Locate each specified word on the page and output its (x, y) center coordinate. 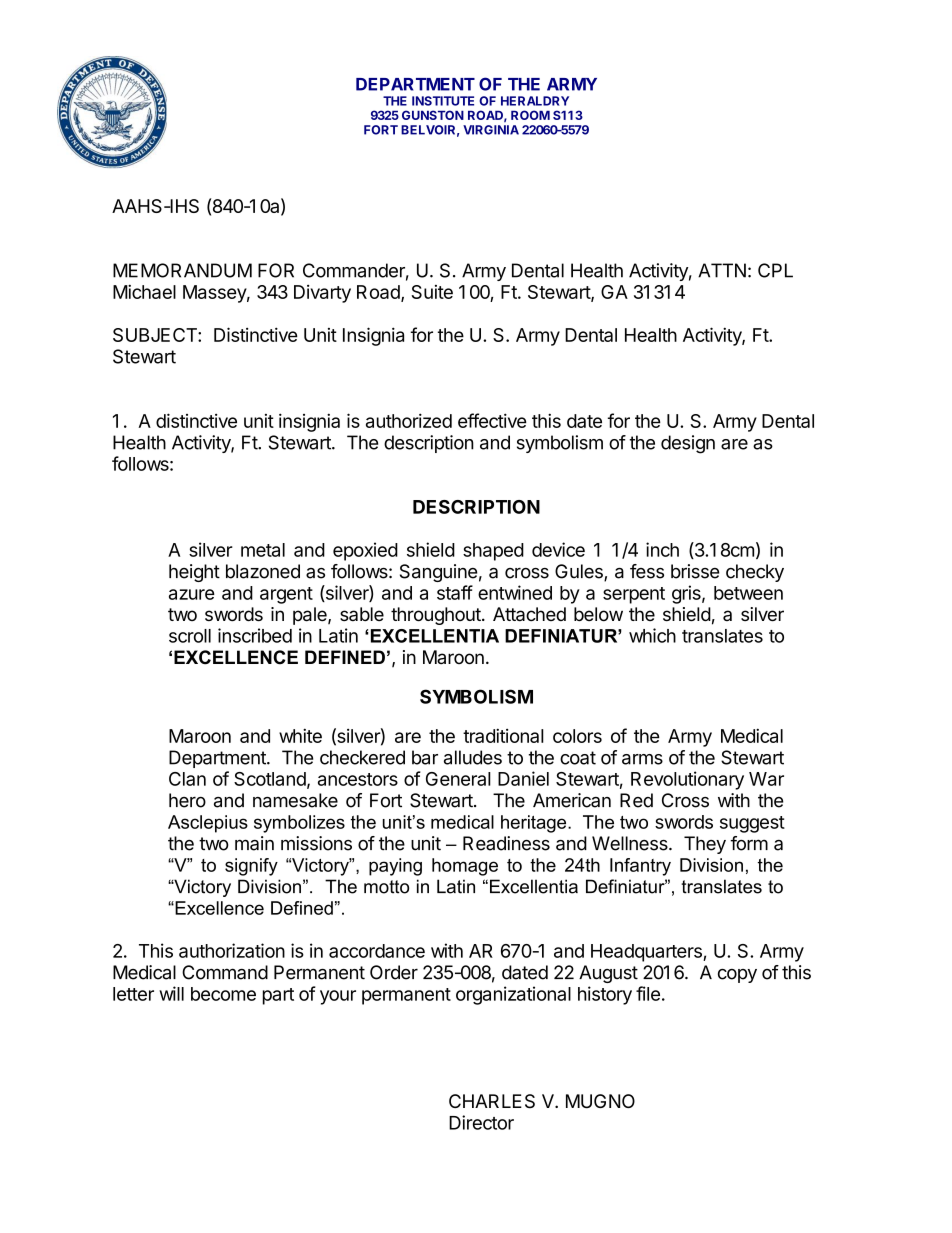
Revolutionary (687, 780)
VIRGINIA (491, 130)
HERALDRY (535, 101)
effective (492, 420)
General (458, 779)
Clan (187, 779)
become (223, 994)
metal (263, 550)
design (688, 444)
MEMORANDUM (182, 270)
